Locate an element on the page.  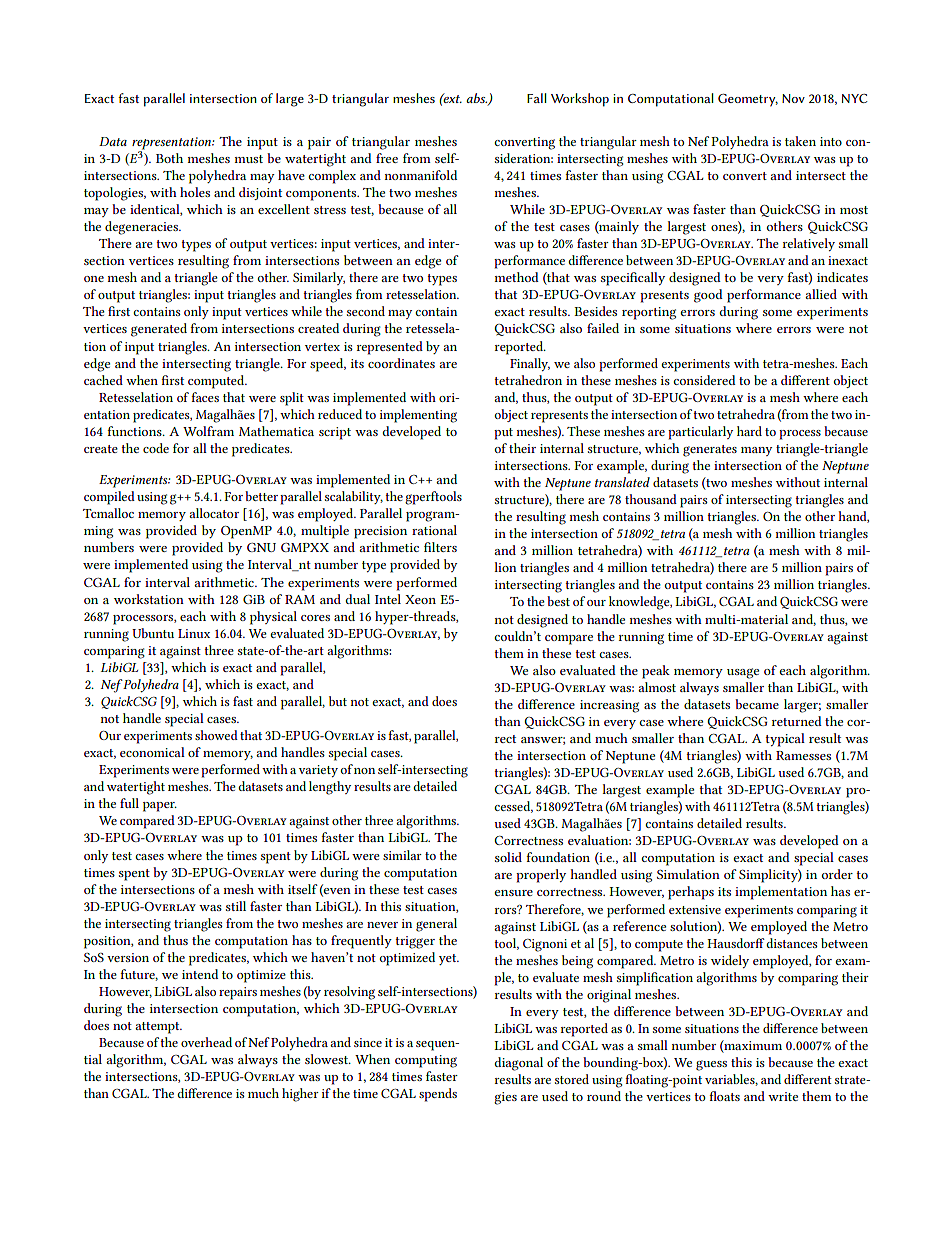
showed is located at coordinates (216, 735).
